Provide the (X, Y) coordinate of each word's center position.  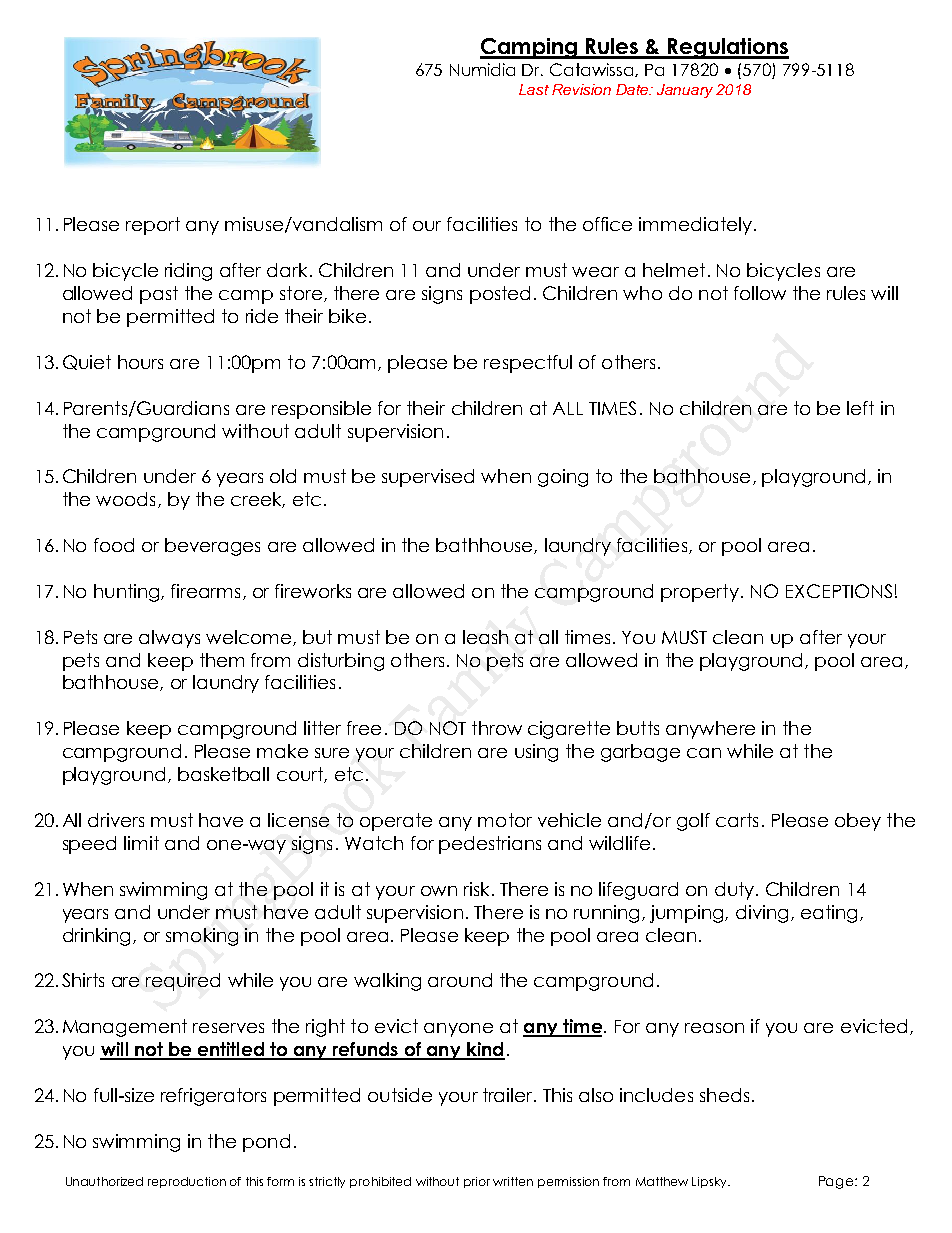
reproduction (187, 1182)
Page (837, 1182)
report (153, 226)
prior (477, 1182)
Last (534, 89)
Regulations (727, 48)
